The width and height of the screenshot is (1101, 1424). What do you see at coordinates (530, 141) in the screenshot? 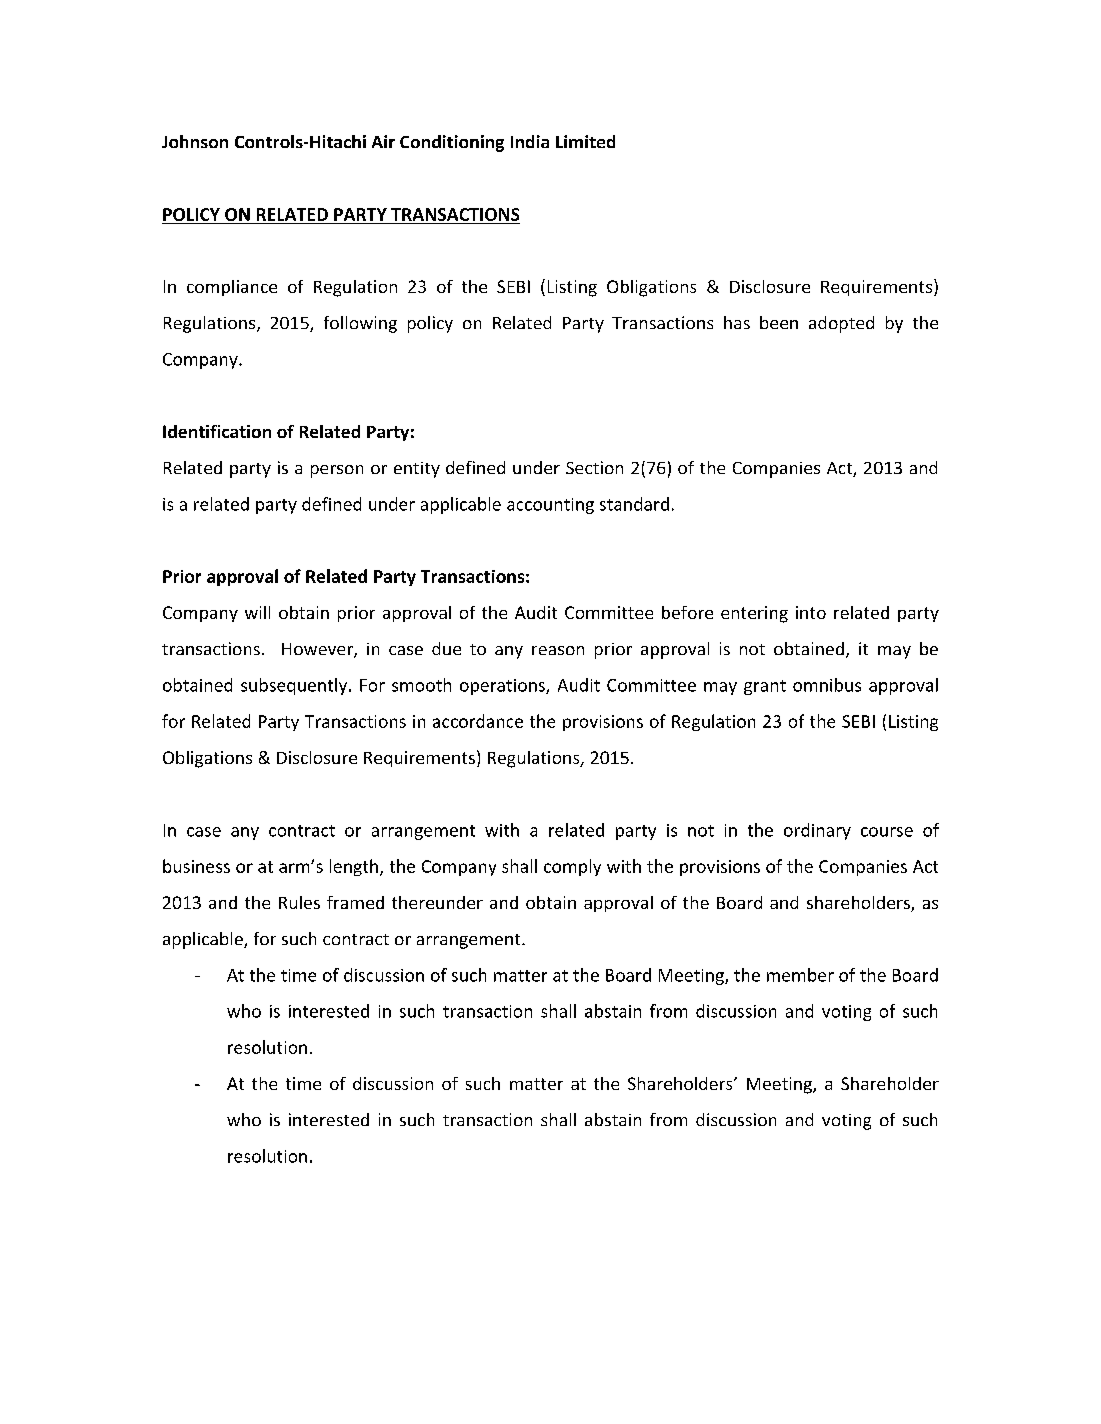
I see `India` at bounding box center [530, 141].
